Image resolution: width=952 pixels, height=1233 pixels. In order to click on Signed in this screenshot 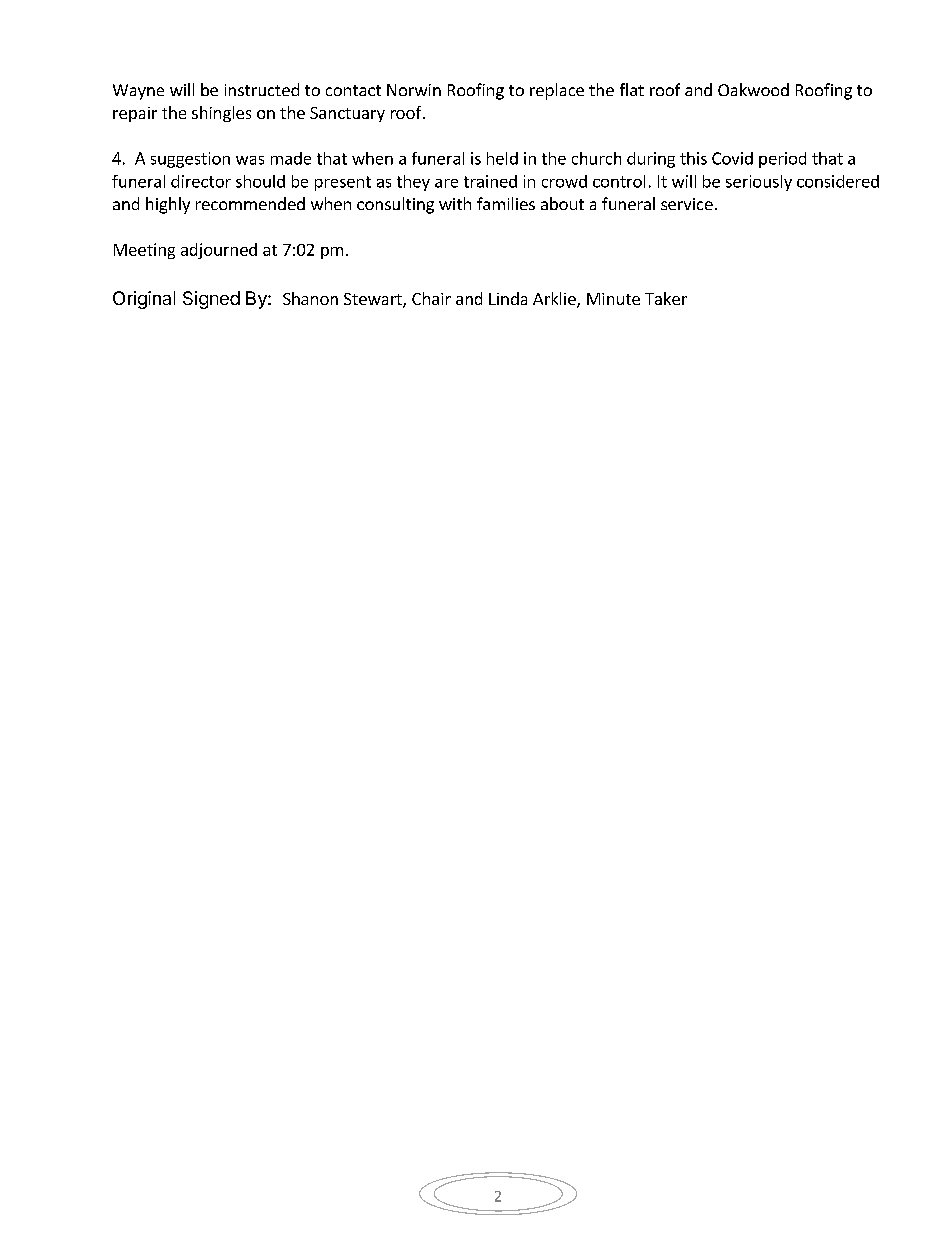, I will do `click(211, 300)`.
